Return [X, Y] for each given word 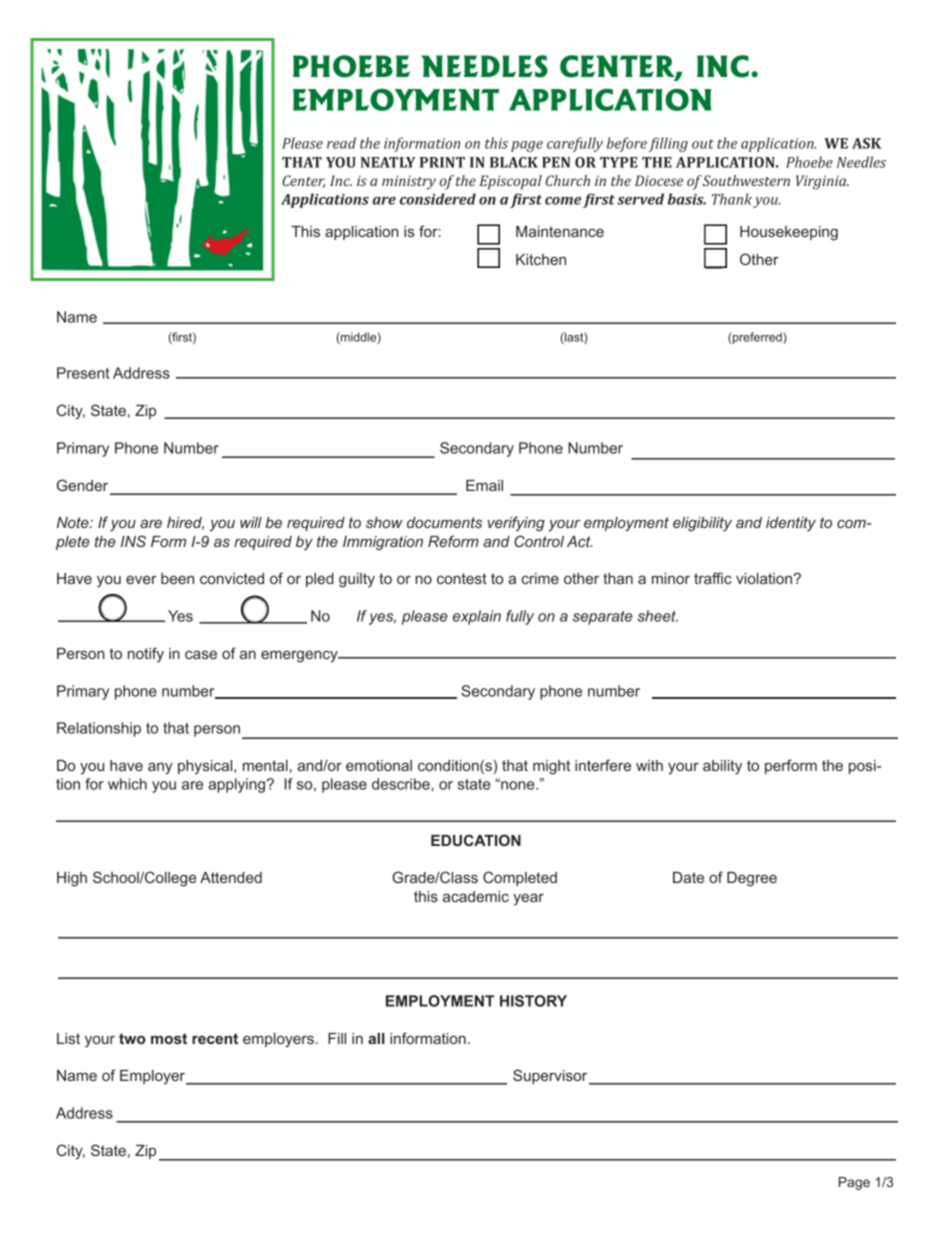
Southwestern [746, 180]
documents [444, 522]
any [160, 768]
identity [791, 524]
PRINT [442, 162]
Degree [752, 879]
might [551, 767]
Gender [84, 486]
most [169, 1038]
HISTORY [533, 1001]
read [341, 143]
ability [722, 767]
